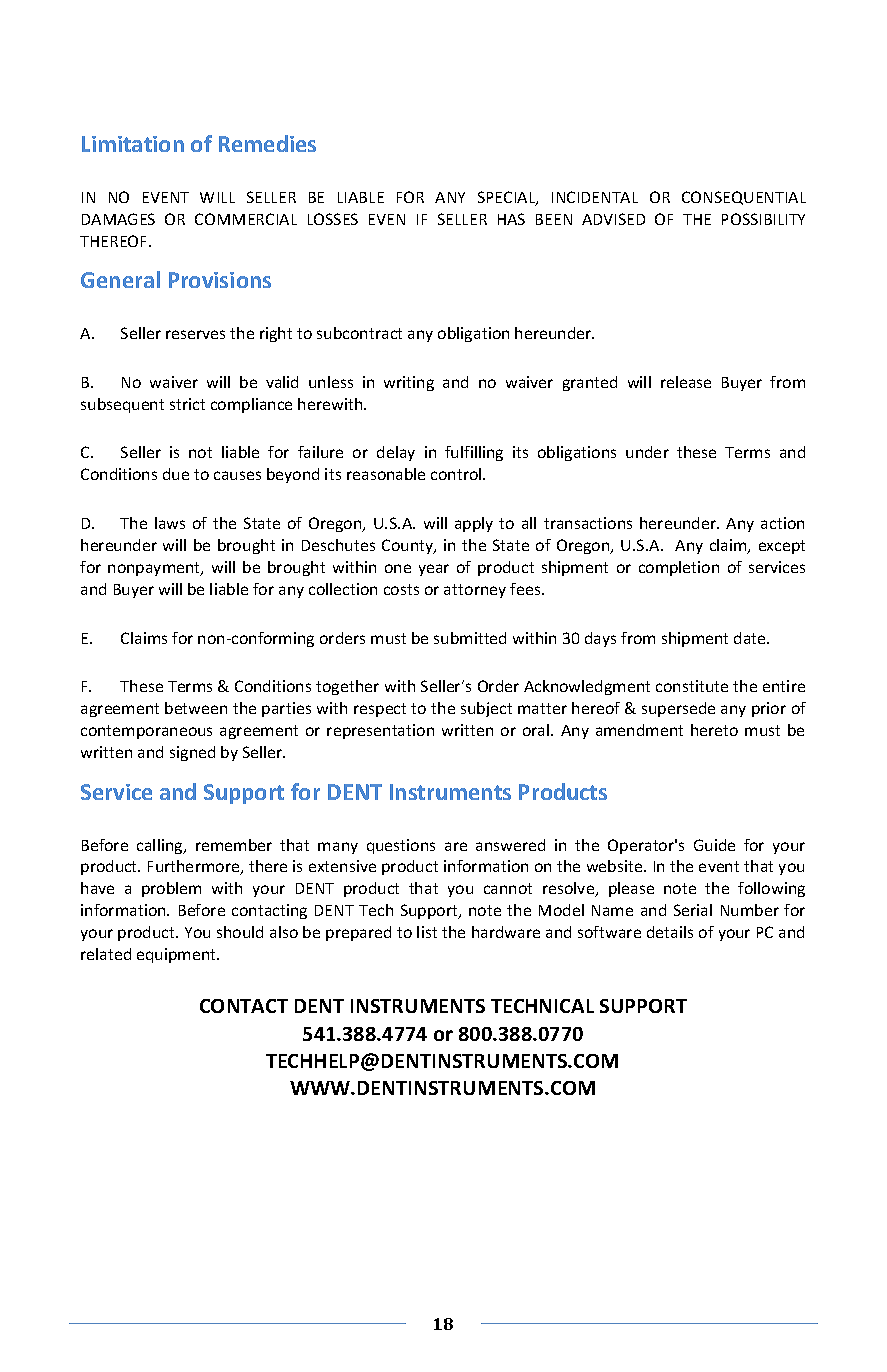 Image resolution: width=887 pixels, height=1372 pixels. I want to click on equipment, so click(178, 955).
